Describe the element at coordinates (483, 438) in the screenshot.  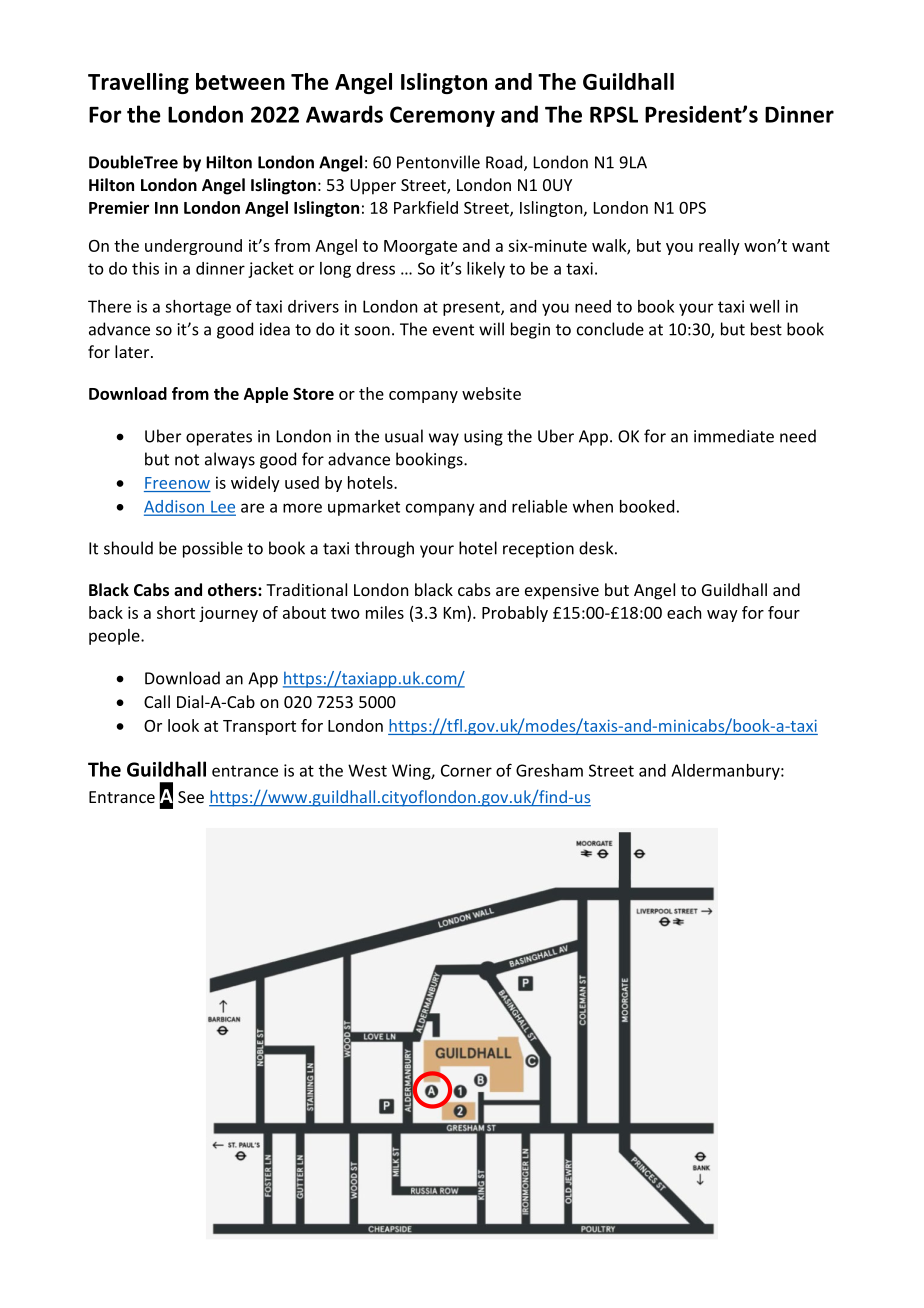
I see `using` at that location.
